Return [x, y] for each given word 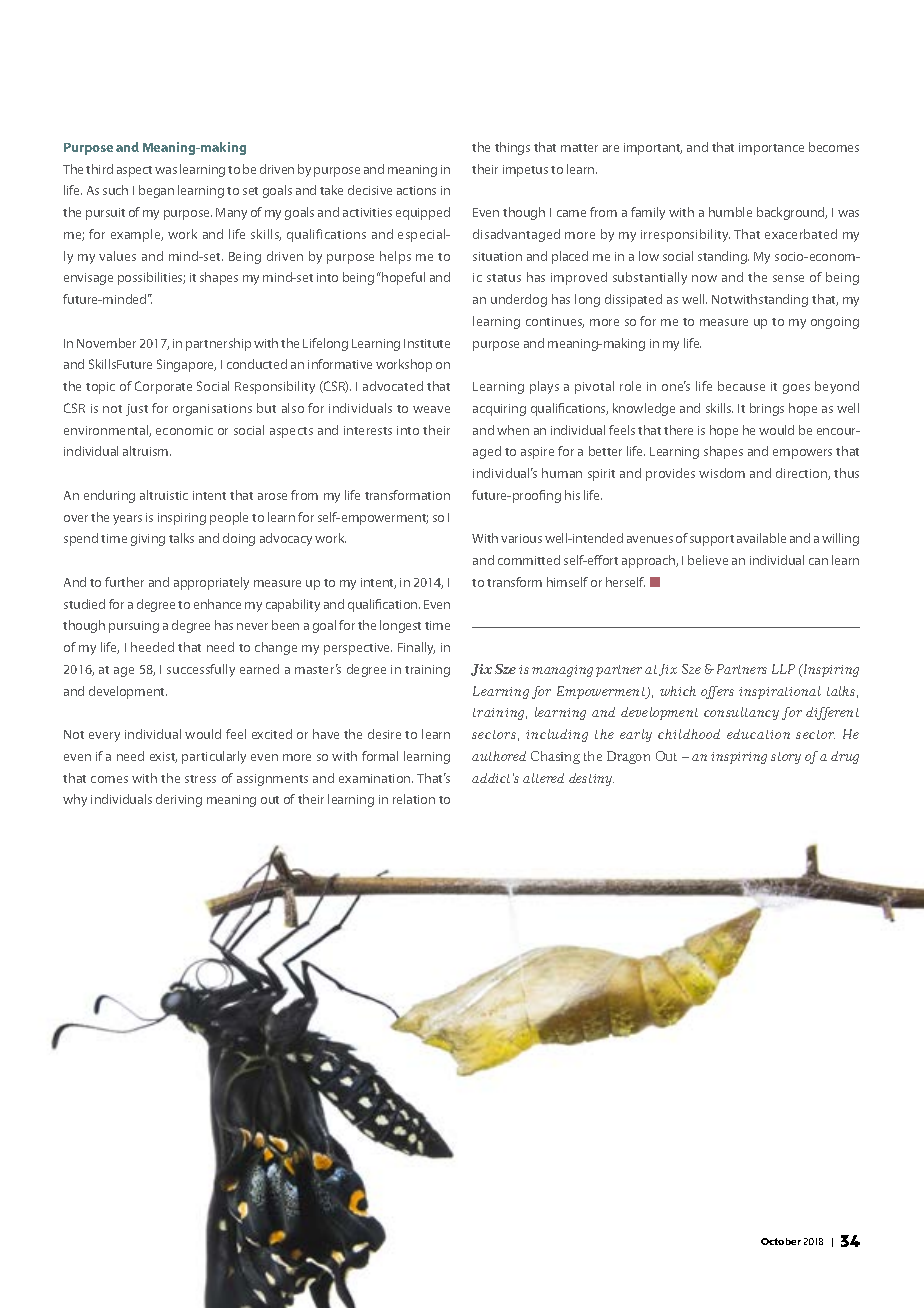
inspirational [780, 692]
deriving [179, 800]
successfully [201, 670]
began [156, 191]
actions [416, 190]
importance [771, 149]
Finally [416, 648]
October [781, 1241]
